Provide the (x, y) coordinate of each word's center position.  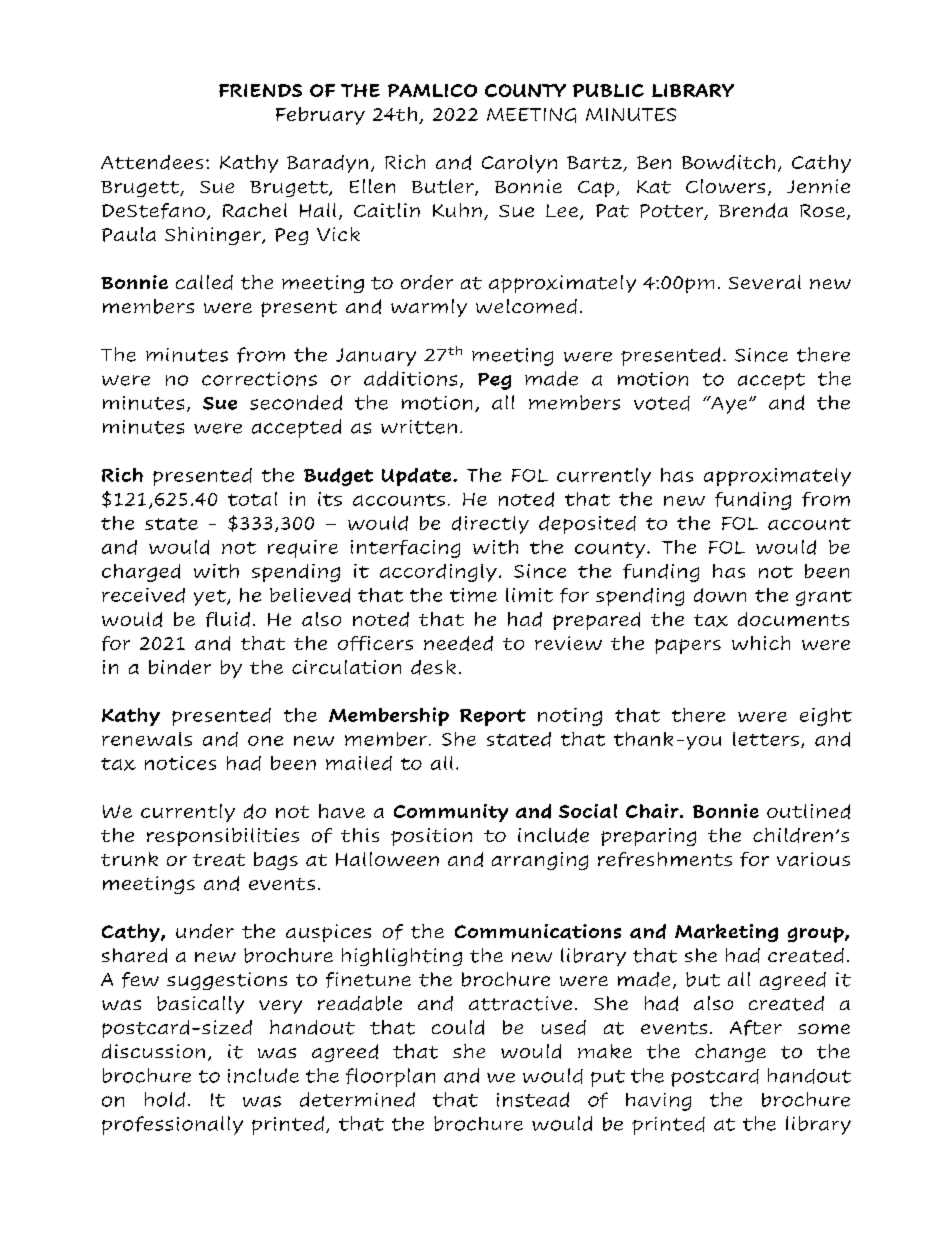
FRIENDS (260, 90)
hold (165, 1099)
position (431, 837)
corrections (259, 379)
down (720, 595)
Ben (654, 162)
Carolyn (519, 164)
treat (219, 860)
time (473, 595)
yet (211, 598)
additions (410, 378)
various (813, 859)
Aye (728, 405)
